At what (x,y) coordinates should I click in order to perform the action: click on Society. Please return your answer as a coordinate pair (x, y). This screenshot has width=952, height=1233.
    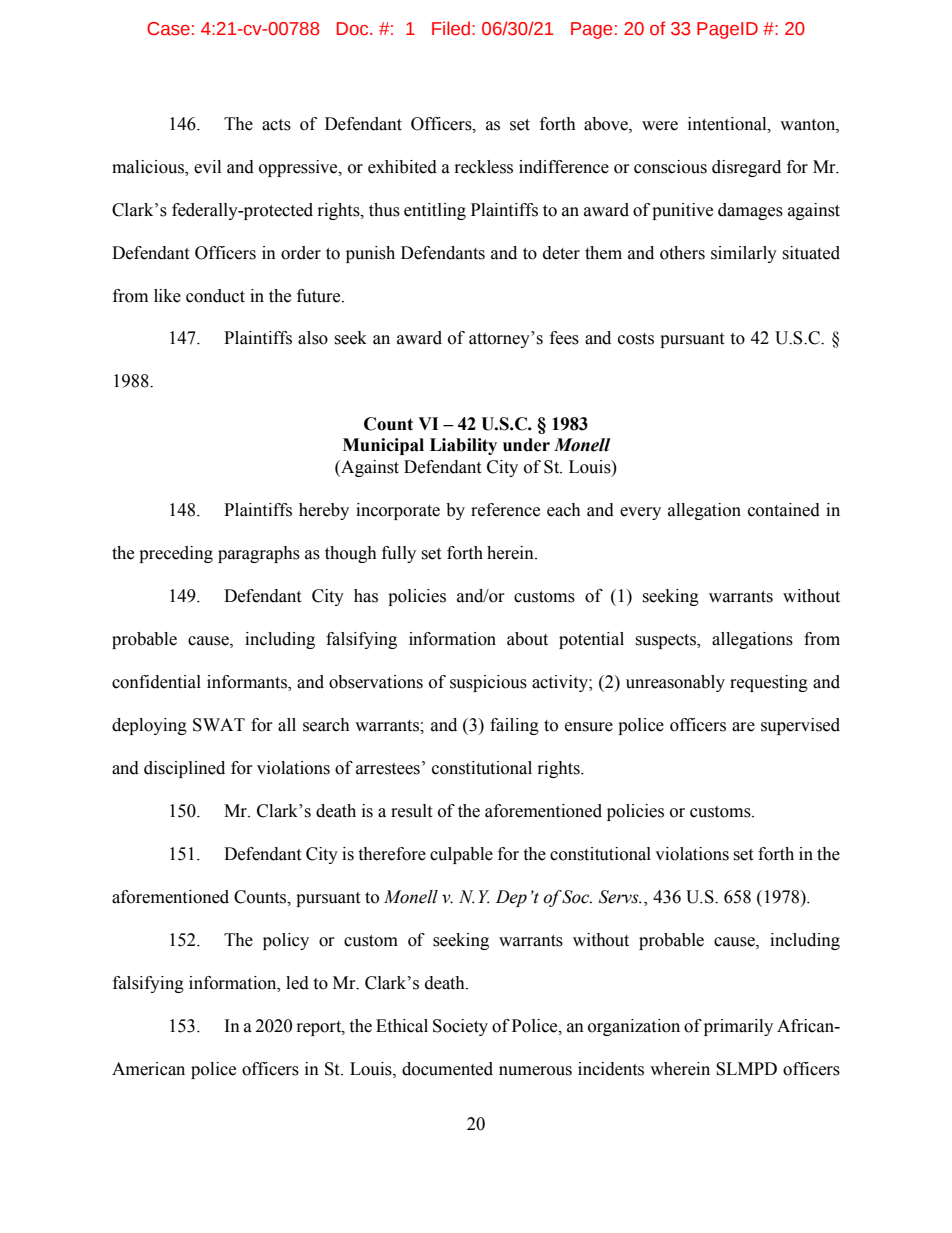
    Looking at the image, I should click on (460, 1027).
